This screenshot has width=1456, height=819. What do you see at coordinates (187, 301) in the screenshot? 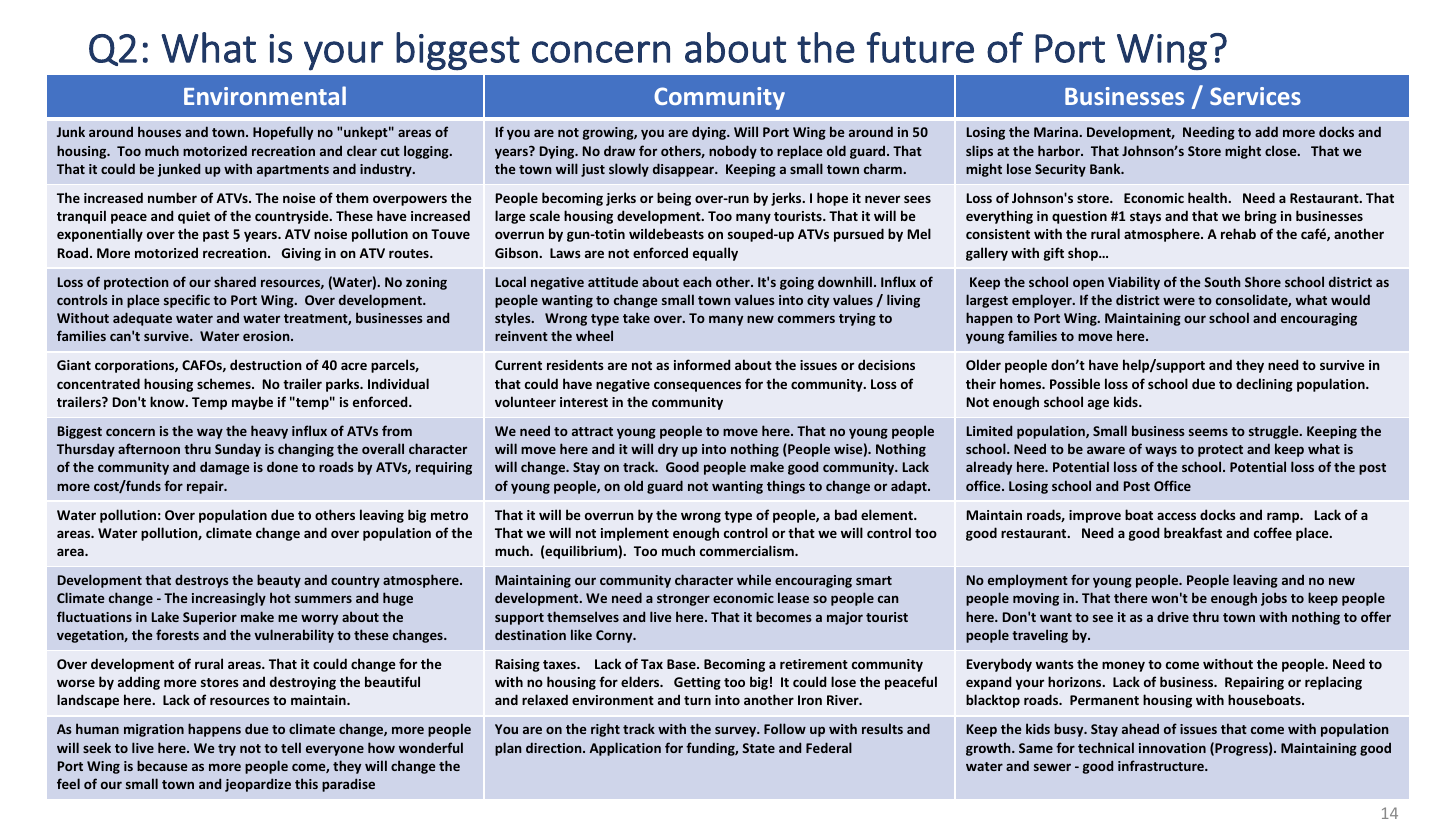
I see `specific` at bounding box center [187, 301].
